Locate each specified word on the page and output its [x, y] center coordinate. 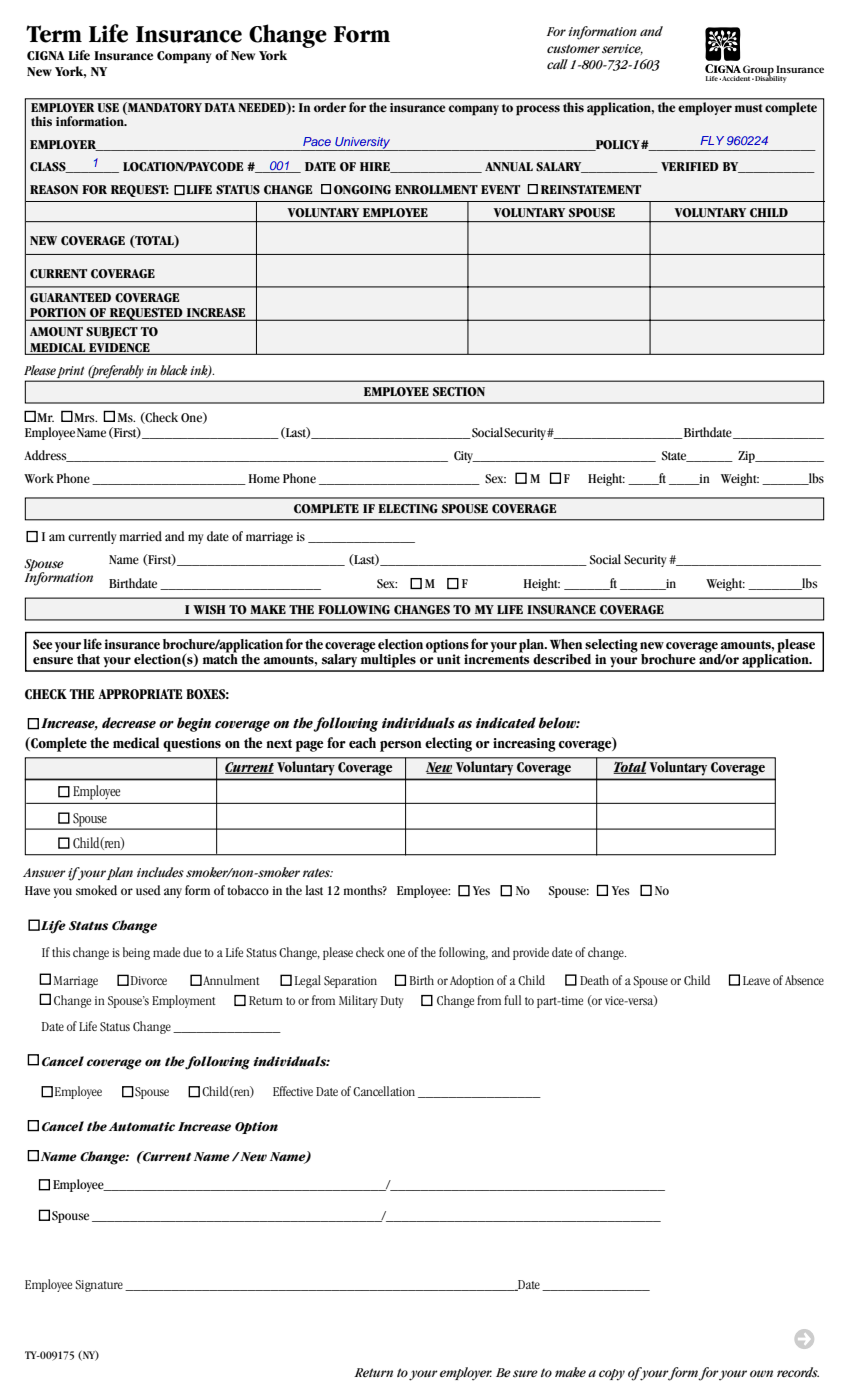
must [749, 108]
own [761, 1373]
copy [612, 1375]
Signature [99, 1286]
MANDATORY [164, 108]
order [330, 107]
